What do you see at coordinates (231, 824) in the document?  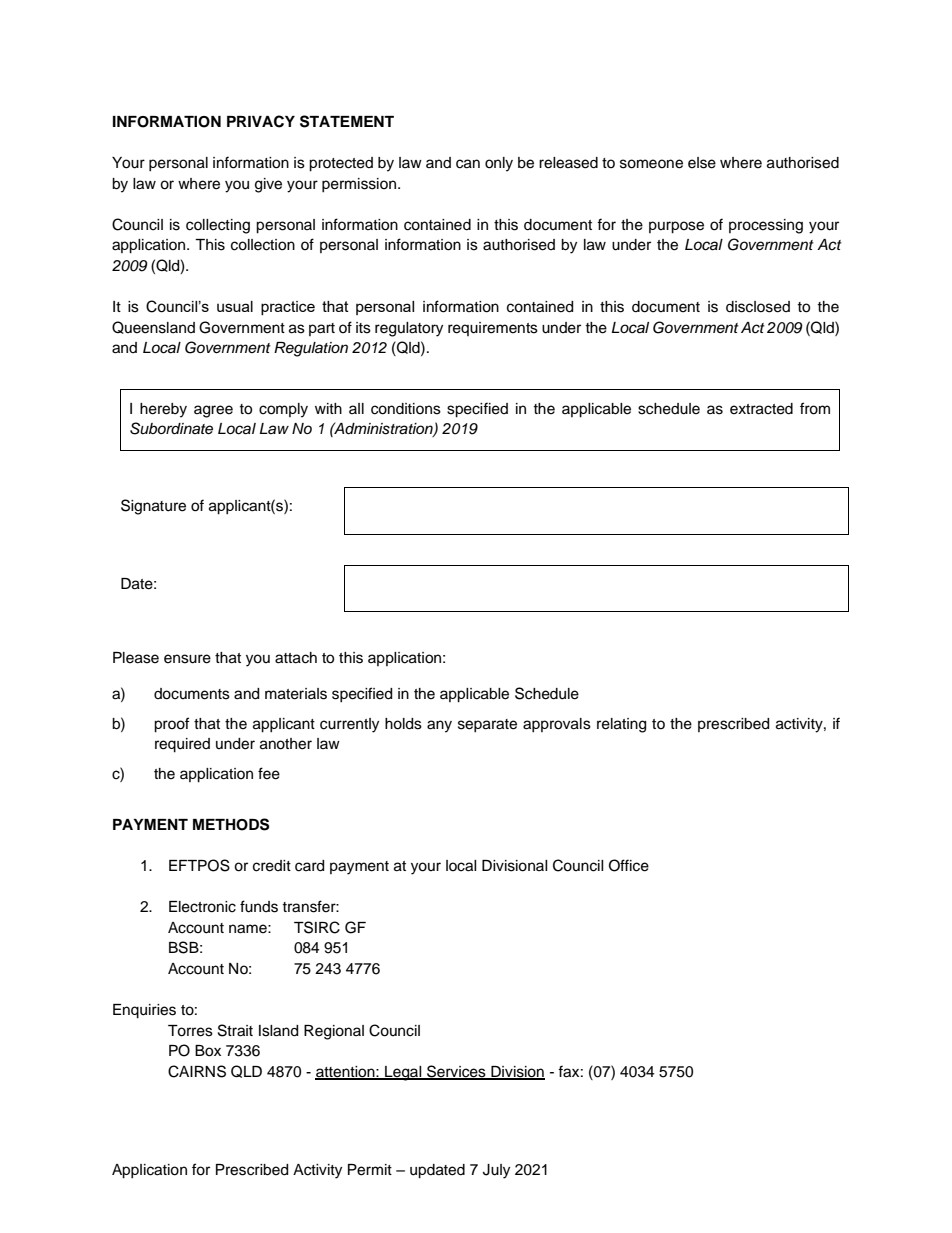 I see `METHODS` at bounding box center [231, 824].
